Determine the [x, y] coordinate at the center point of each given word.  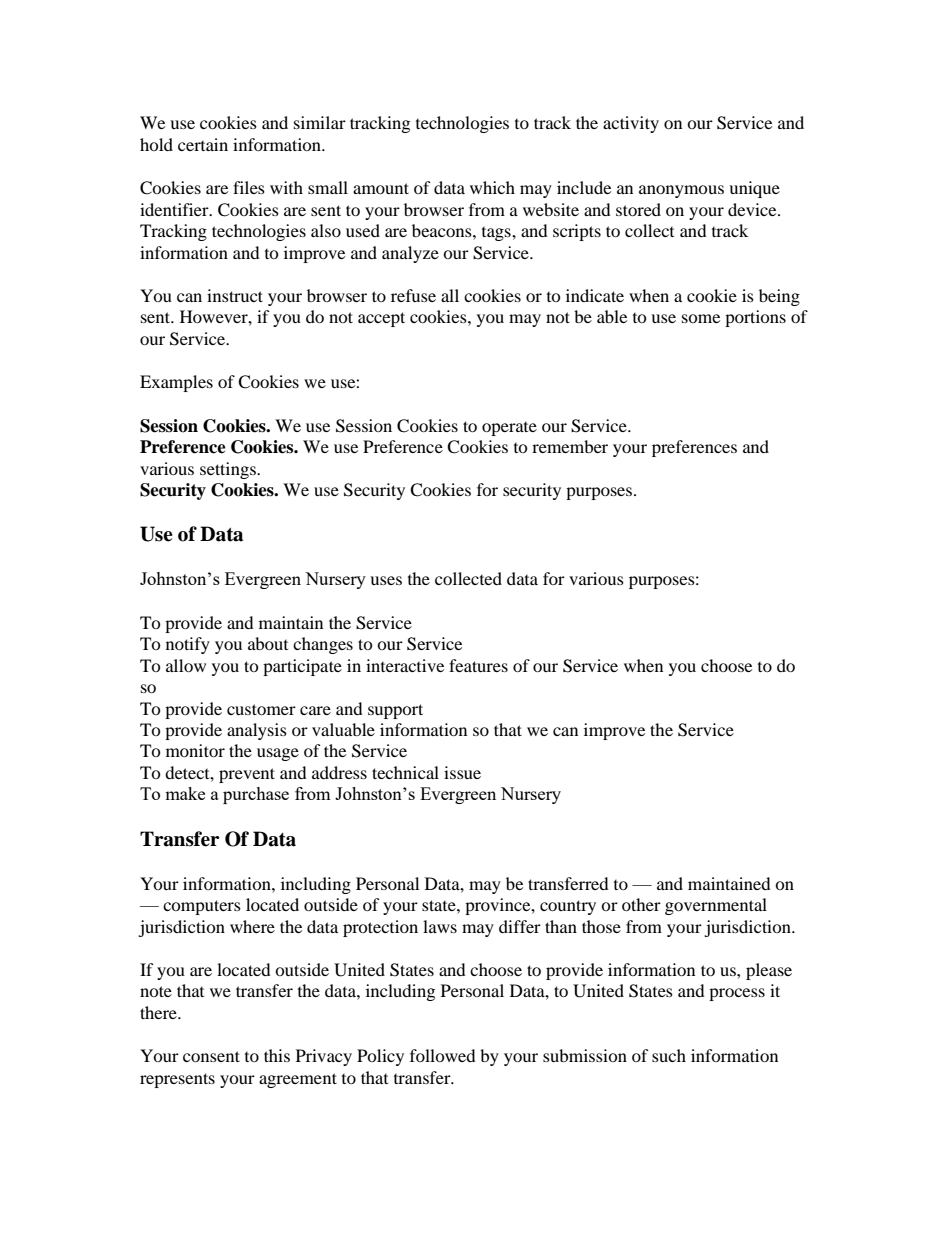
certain [203, 144]
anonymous [681, 191]
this [277, 1055]
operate [509, 429]
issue [462, 772]
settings [229, 470]
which [492, 187]
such [669, 1055]
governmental [716, 906]
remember [570, 446]
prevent [247, 775]
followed [443, 1055]
